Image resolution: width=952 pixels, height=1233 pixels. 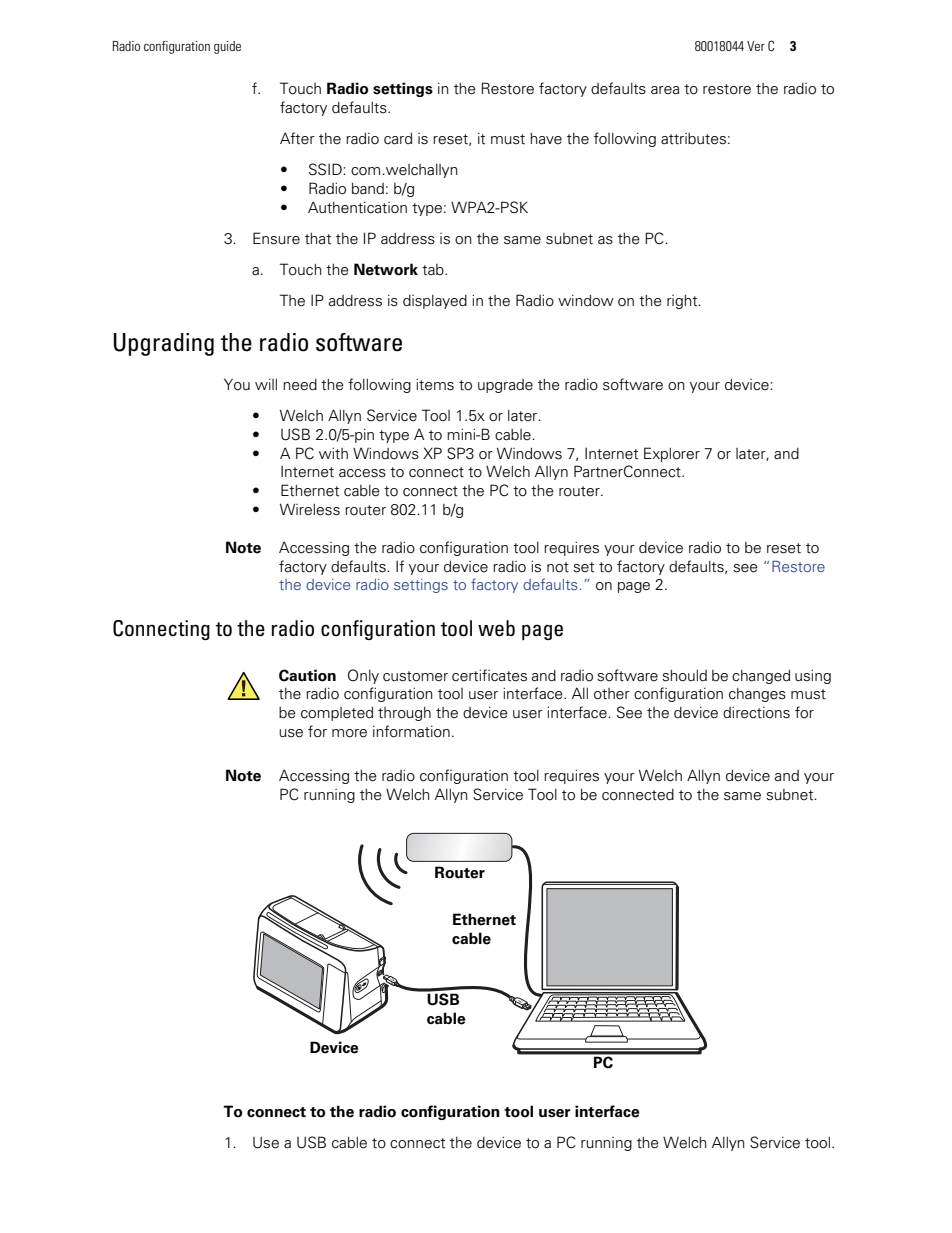 I want to click on right, so click(x=683, y=302).
